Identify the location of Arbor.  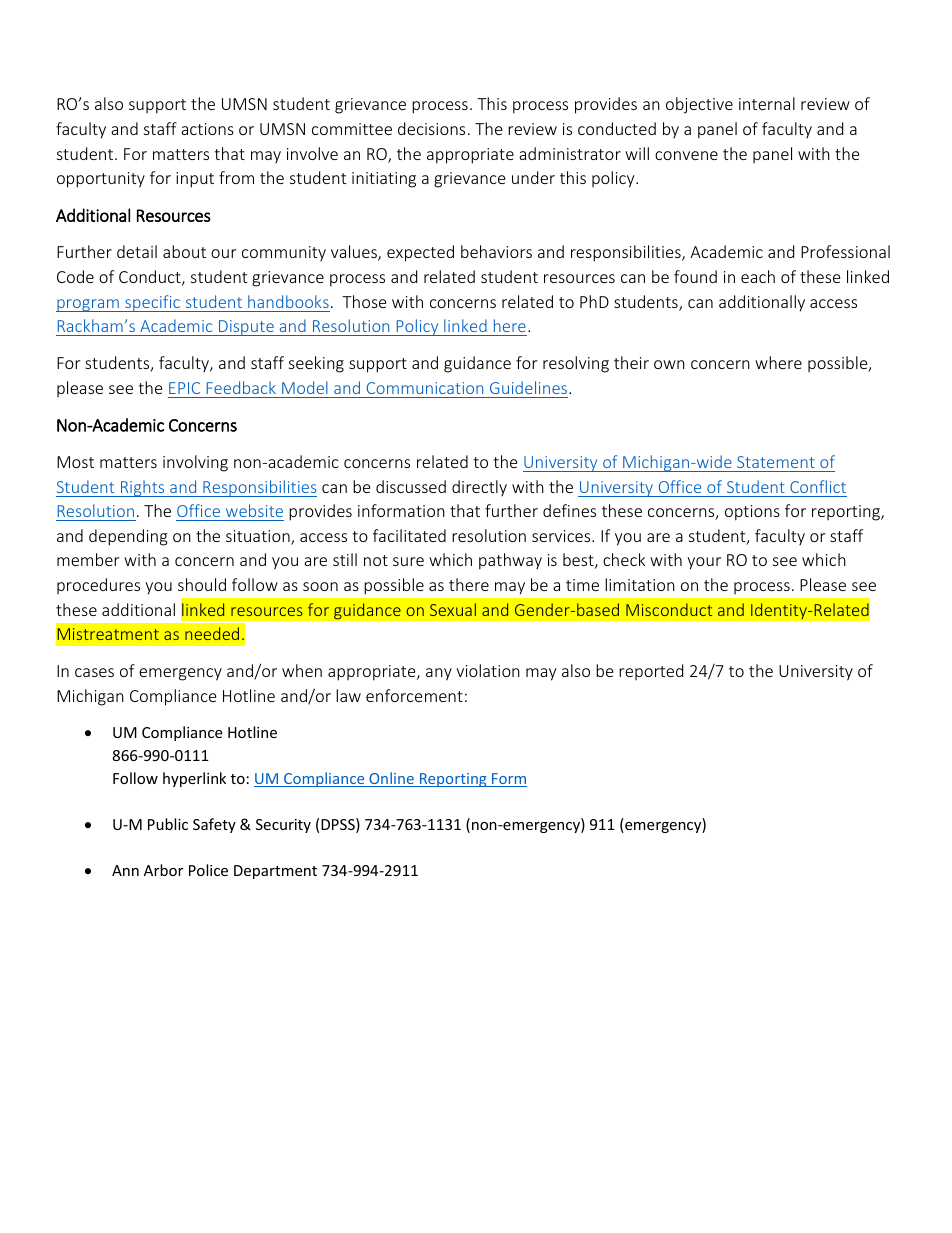
(163, 870).
